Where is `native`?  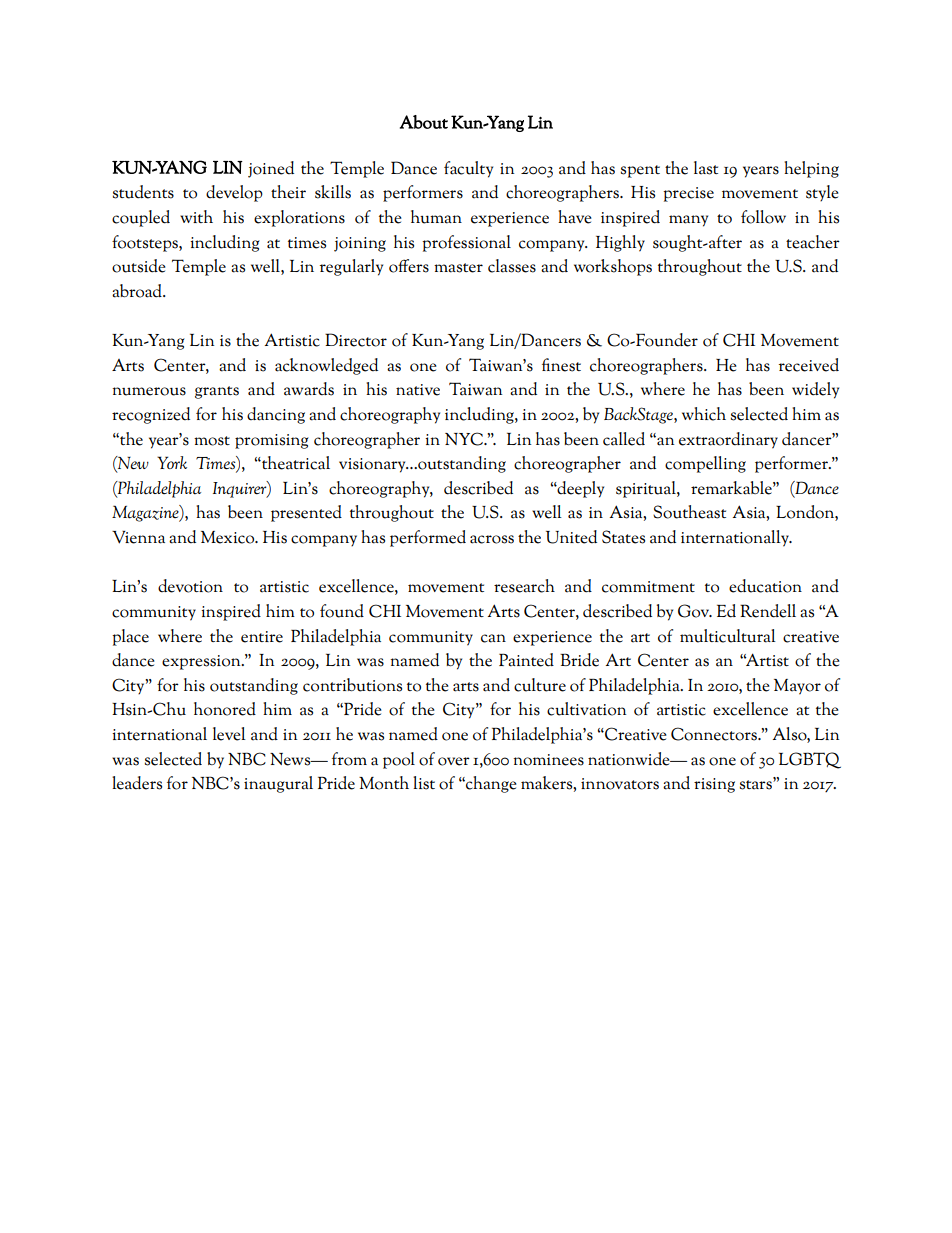 native is located at coordinates (418, 390).
